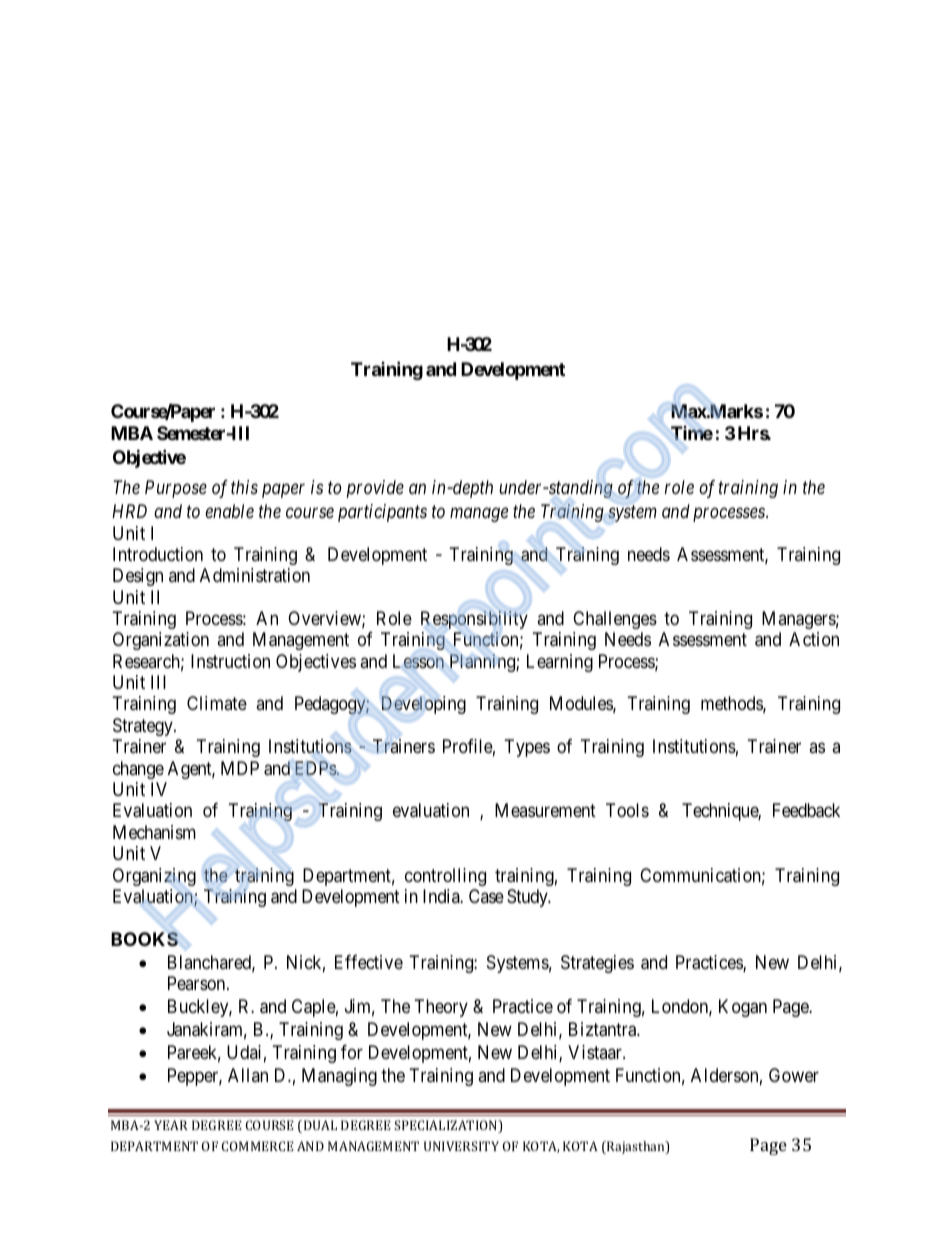  What do you see at coordinates (154, 832) in the screenshot?
I see `Mechanism` at bounding box center [154, 832].
